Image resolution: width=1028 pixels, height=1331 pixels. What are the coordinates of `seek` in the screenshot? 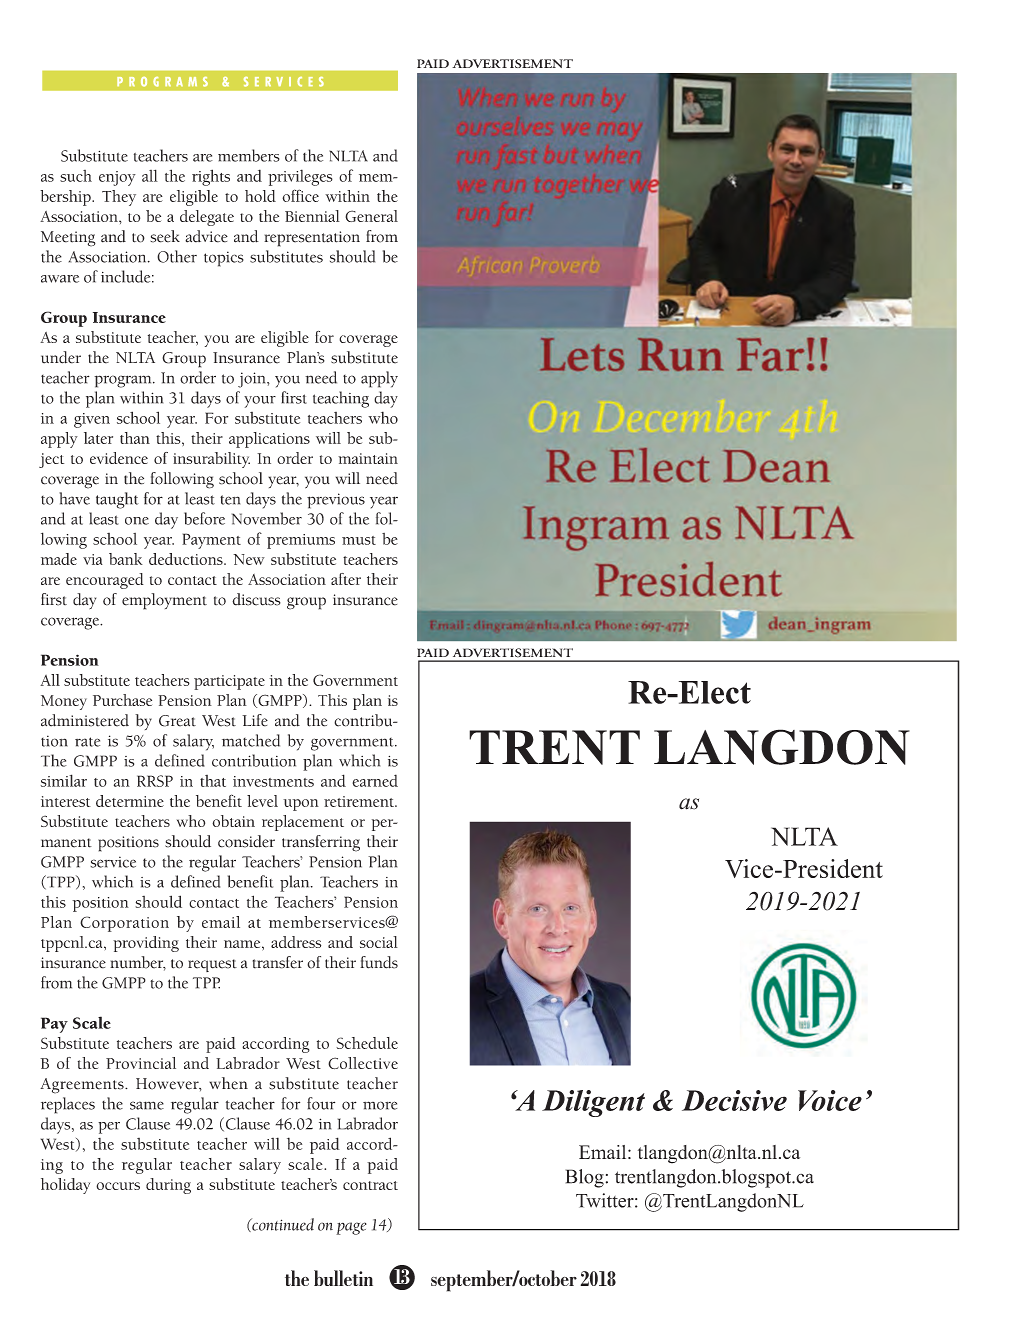 It's located at (165, 236).
